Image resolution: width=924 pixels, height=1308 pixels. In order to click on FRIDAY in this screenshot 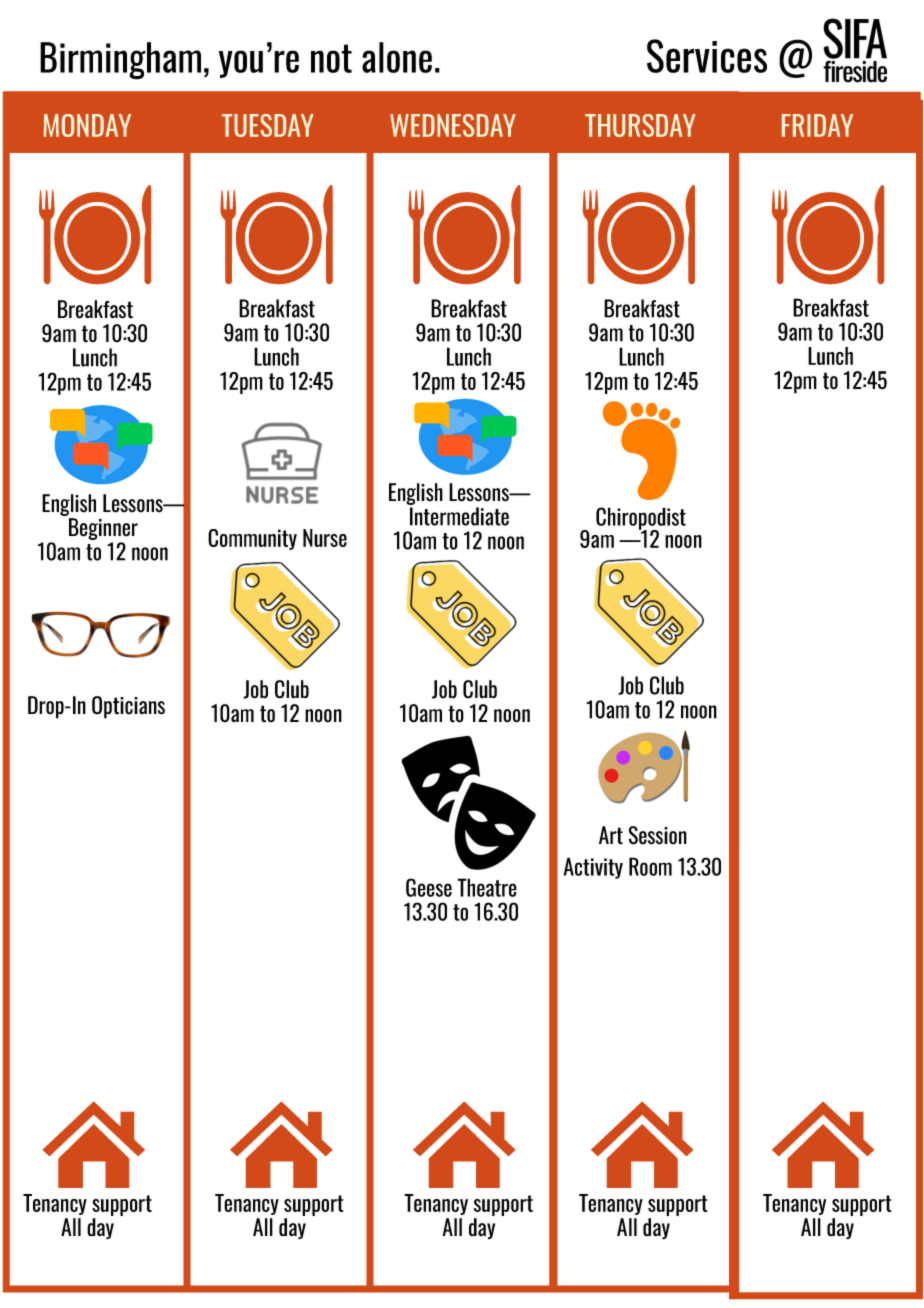, I will do `click(817, 125)`.
